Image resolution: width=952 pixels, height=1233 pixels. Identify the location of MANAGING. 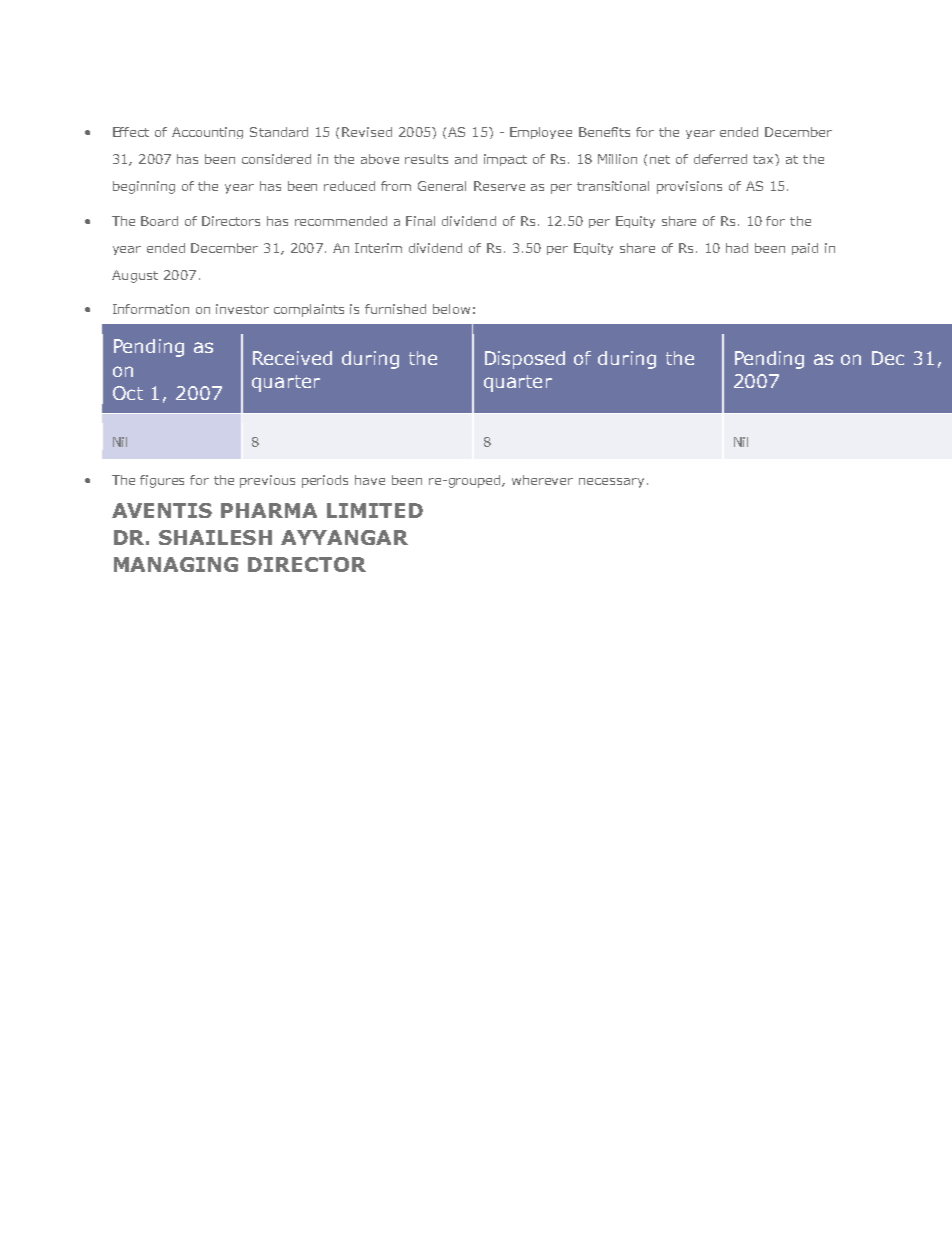
(176, 564).
